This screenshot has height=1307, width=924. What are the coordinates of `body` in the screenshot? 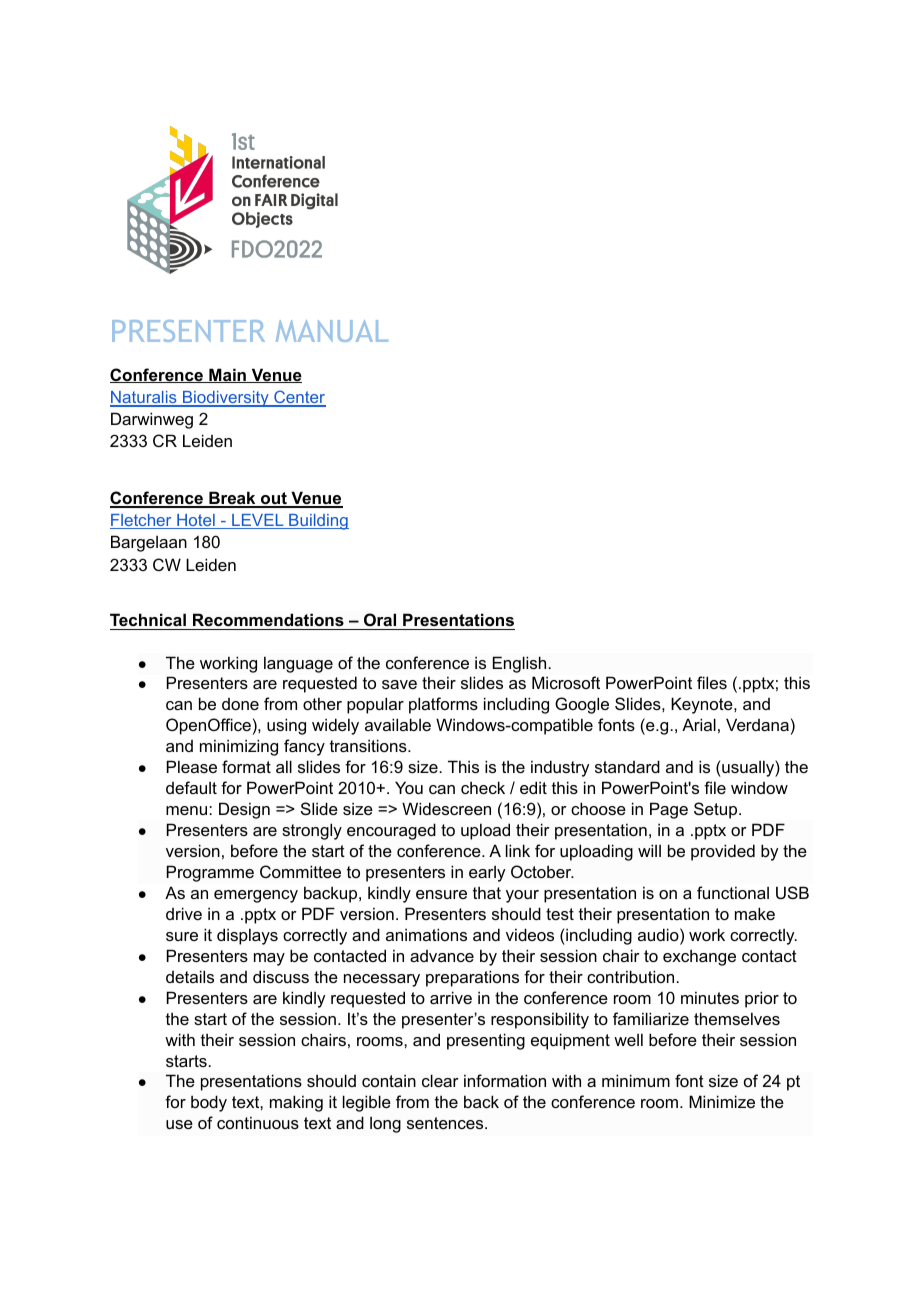 It's located at (209, 1103).
